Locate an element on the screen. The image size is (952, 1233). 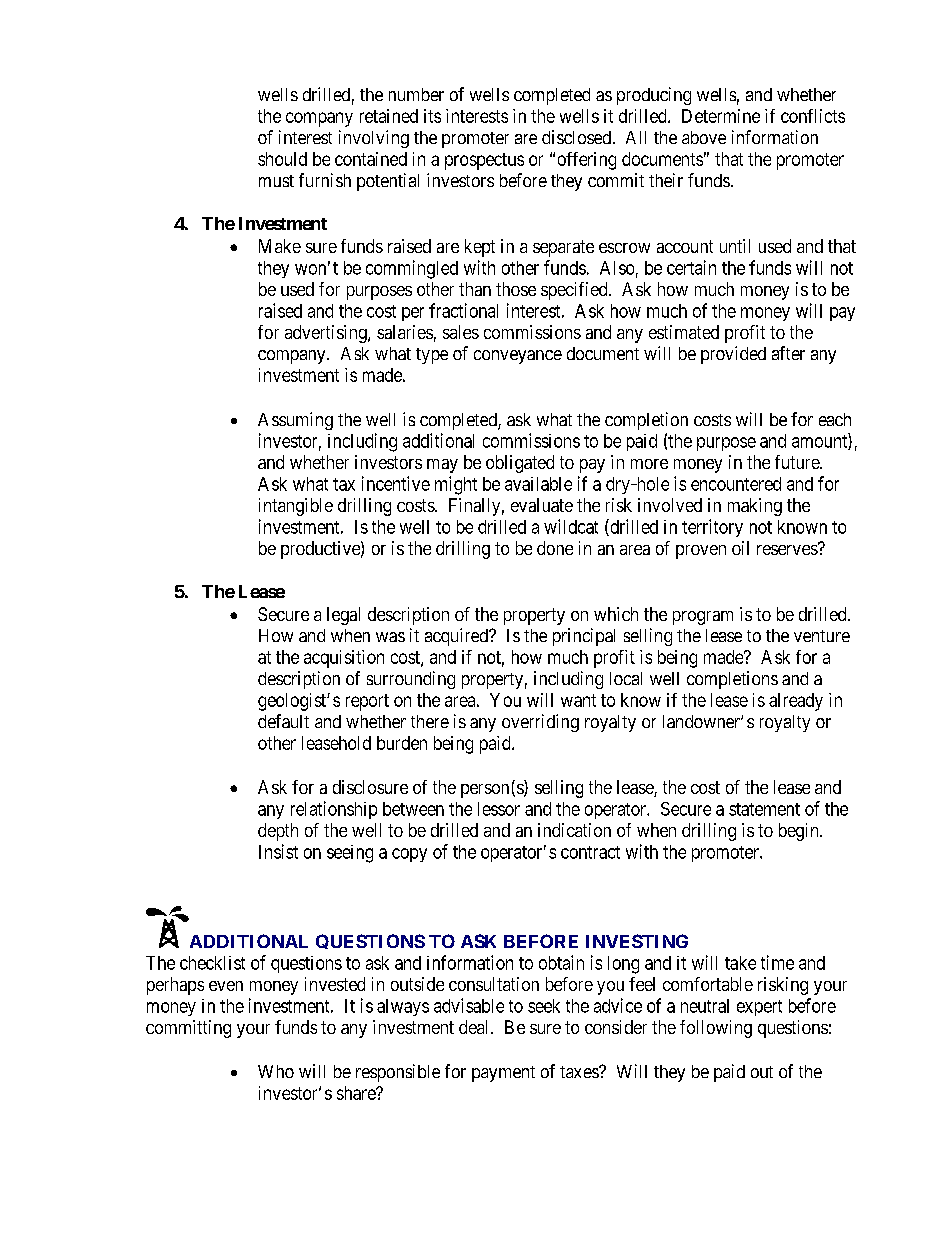
should is located at coordinates (282, 159).
